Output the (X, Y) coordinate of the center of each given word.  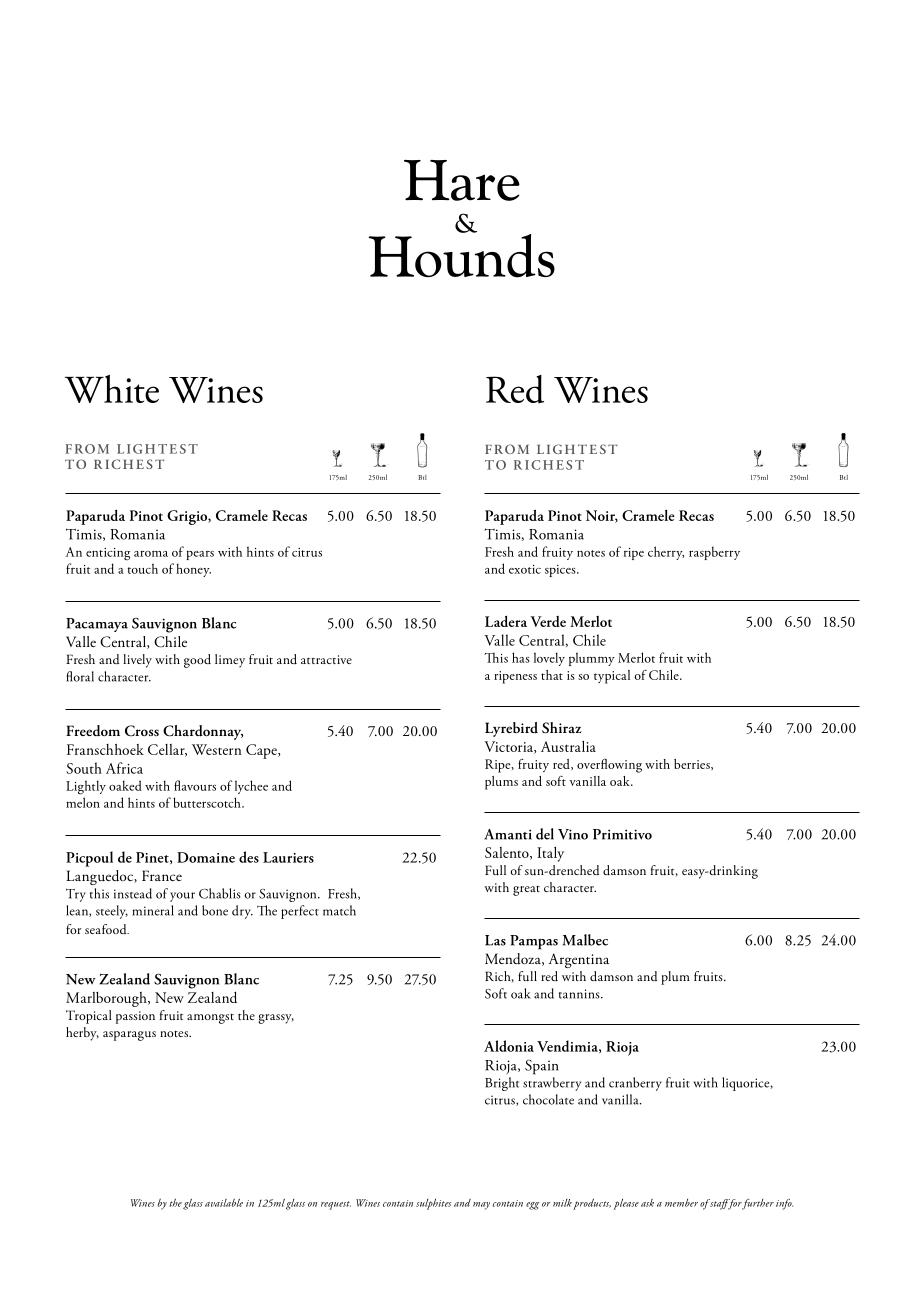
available (224, 1203)
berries (693, 764)
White (112, 389)
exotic (525, 569)
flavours (195, 785)
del (545, 834)
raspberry (714, 553)
